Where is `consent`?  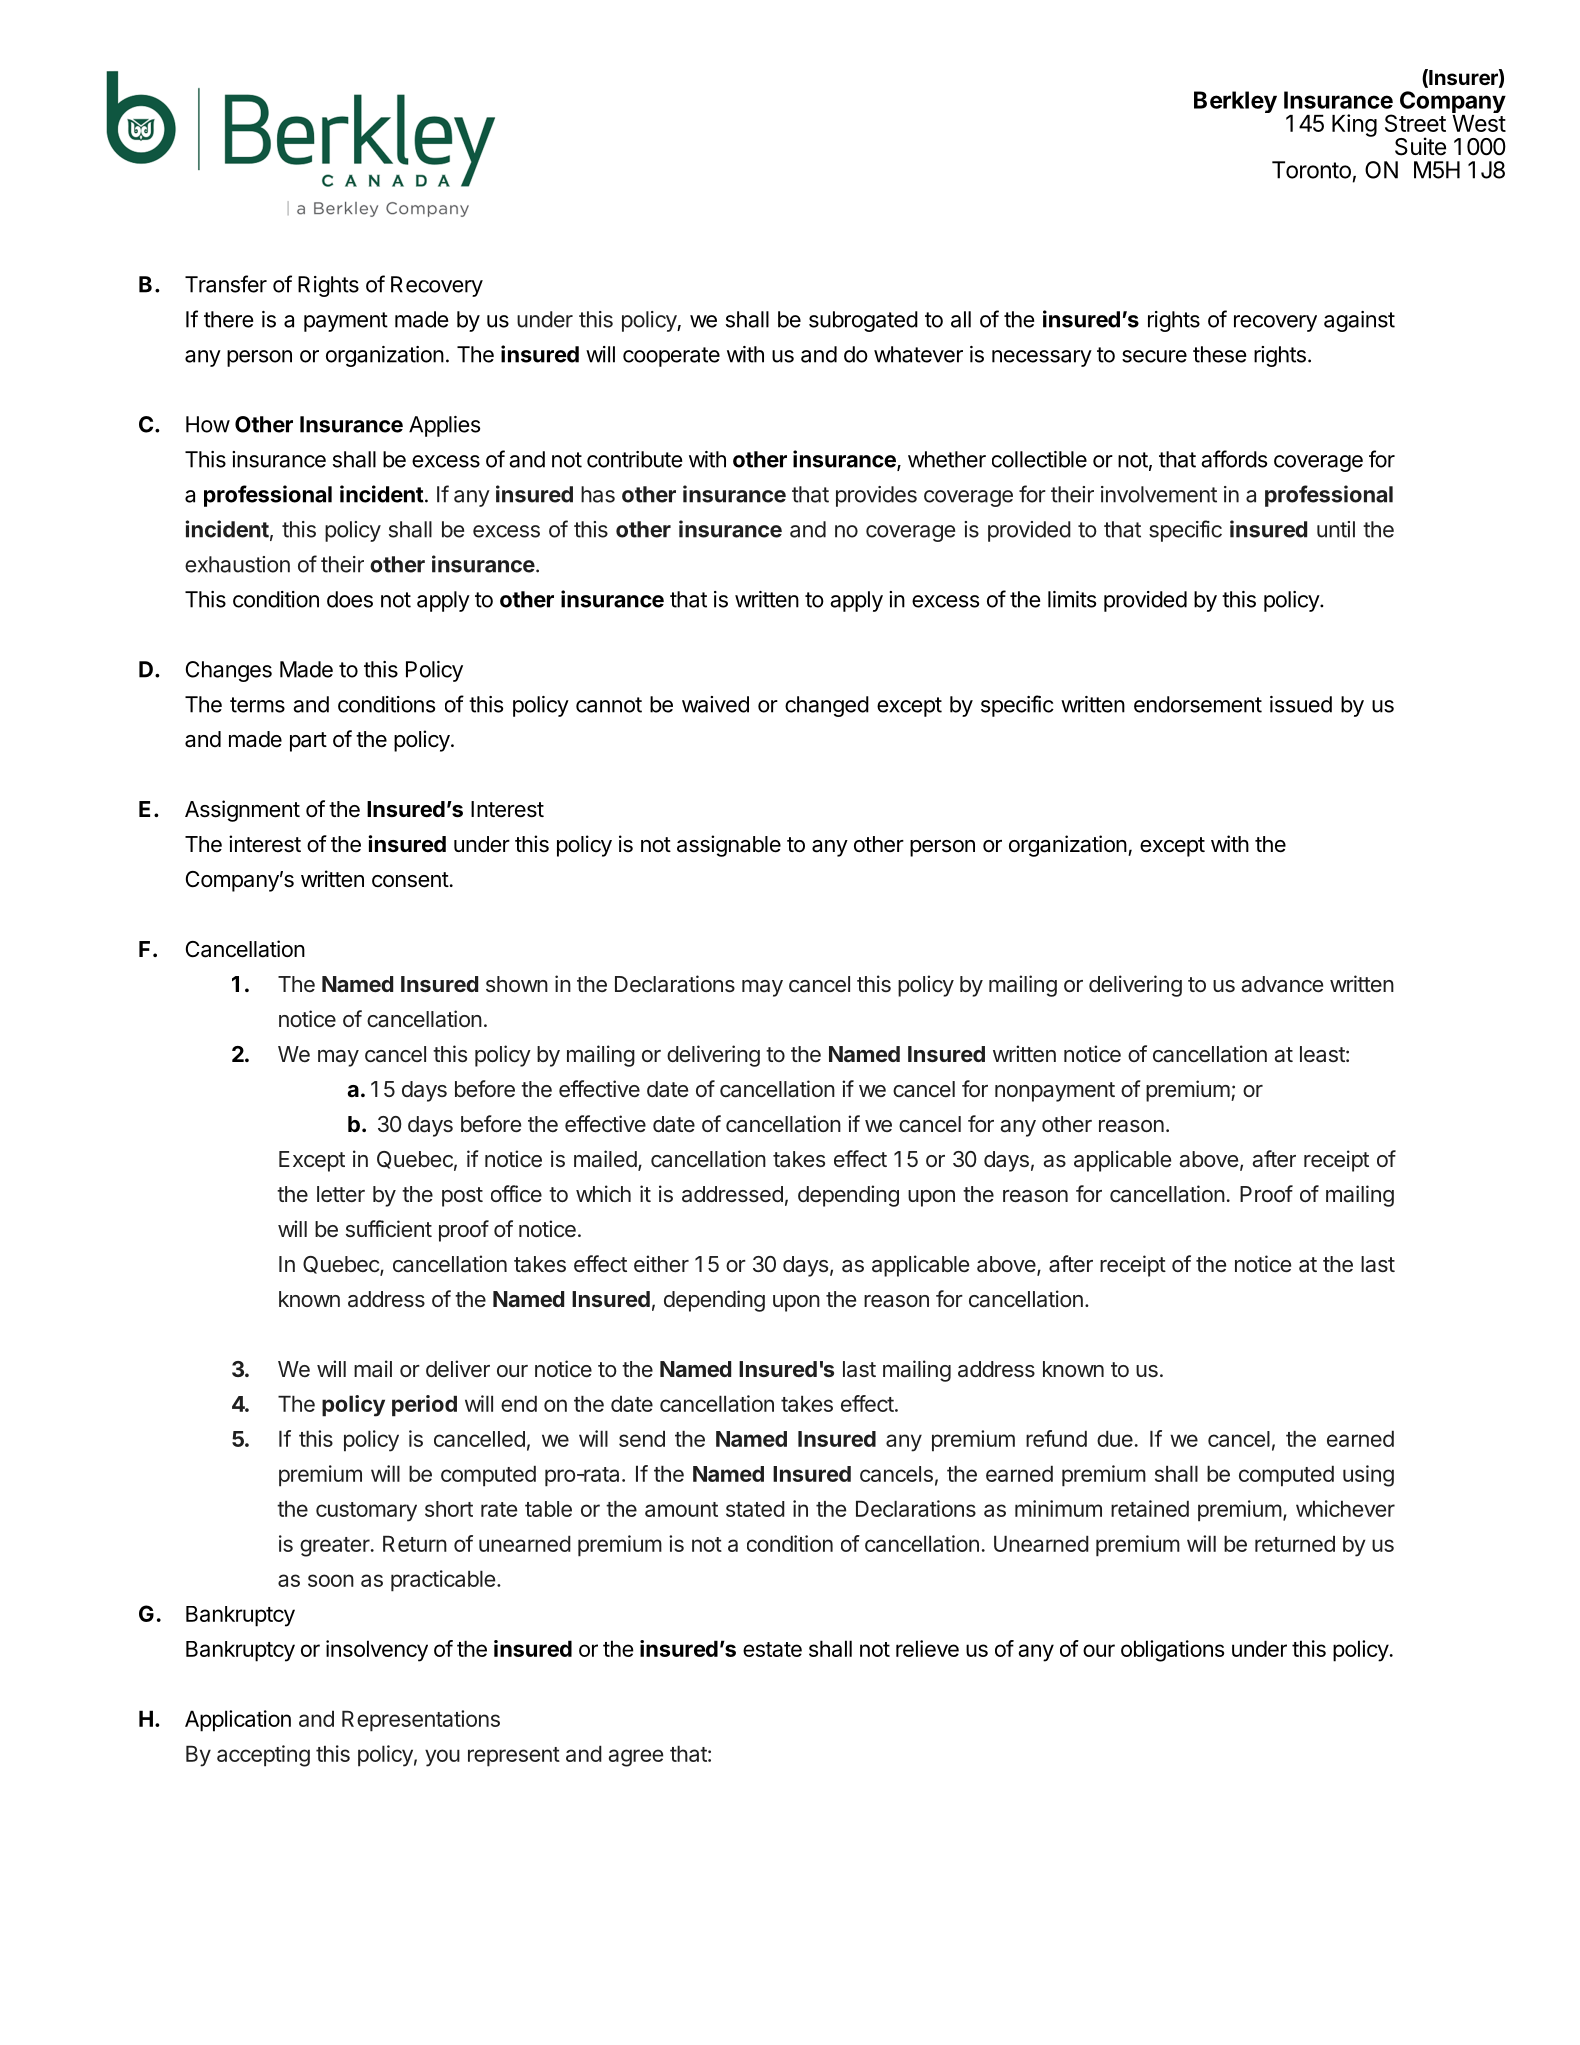
consent is located at coordinates (410, 880).
